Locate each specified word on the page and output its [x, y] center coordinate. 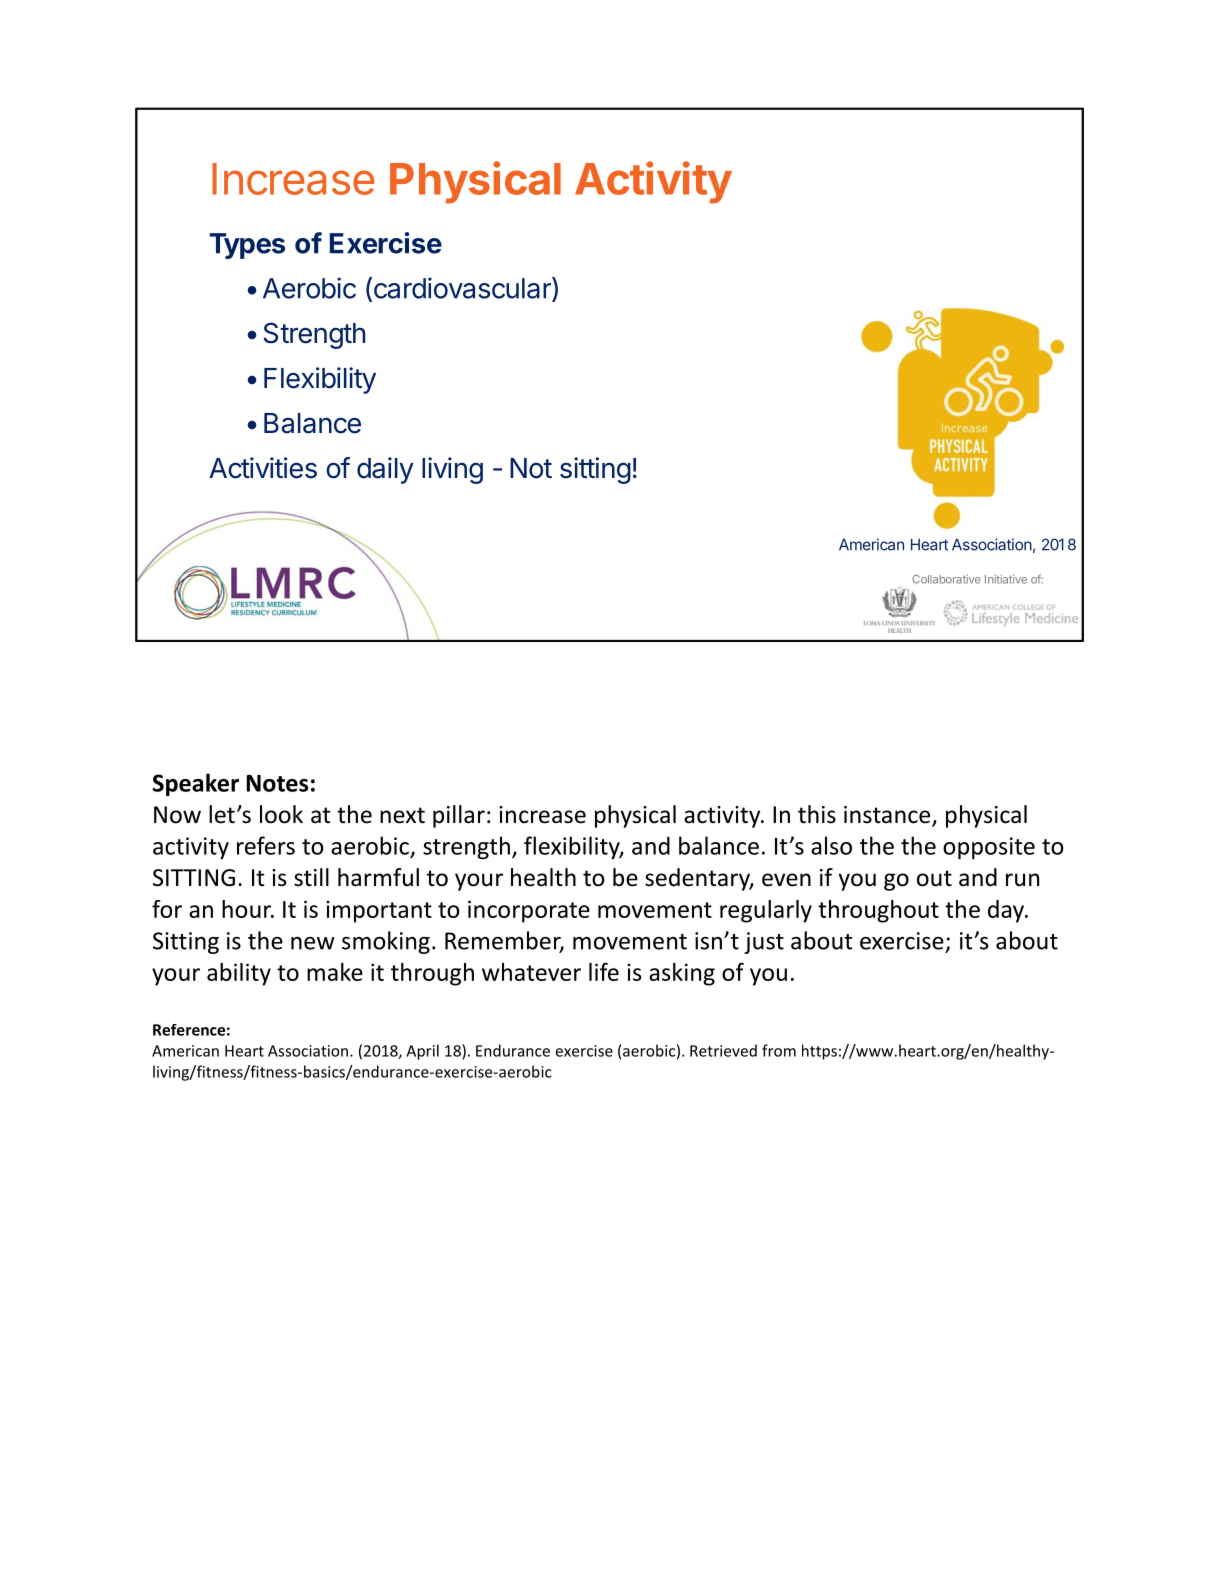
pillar [459, 816]
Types [247, 246]
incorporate [529, 911]
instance [888, 816]
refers [266, 845]
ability [239, 974]
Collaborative [946, 579]
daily [385, 470]
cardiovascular [462, 289]
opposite [989, 848]
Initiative [1006, 579]
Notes [277, 783]
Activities [263, 468]
